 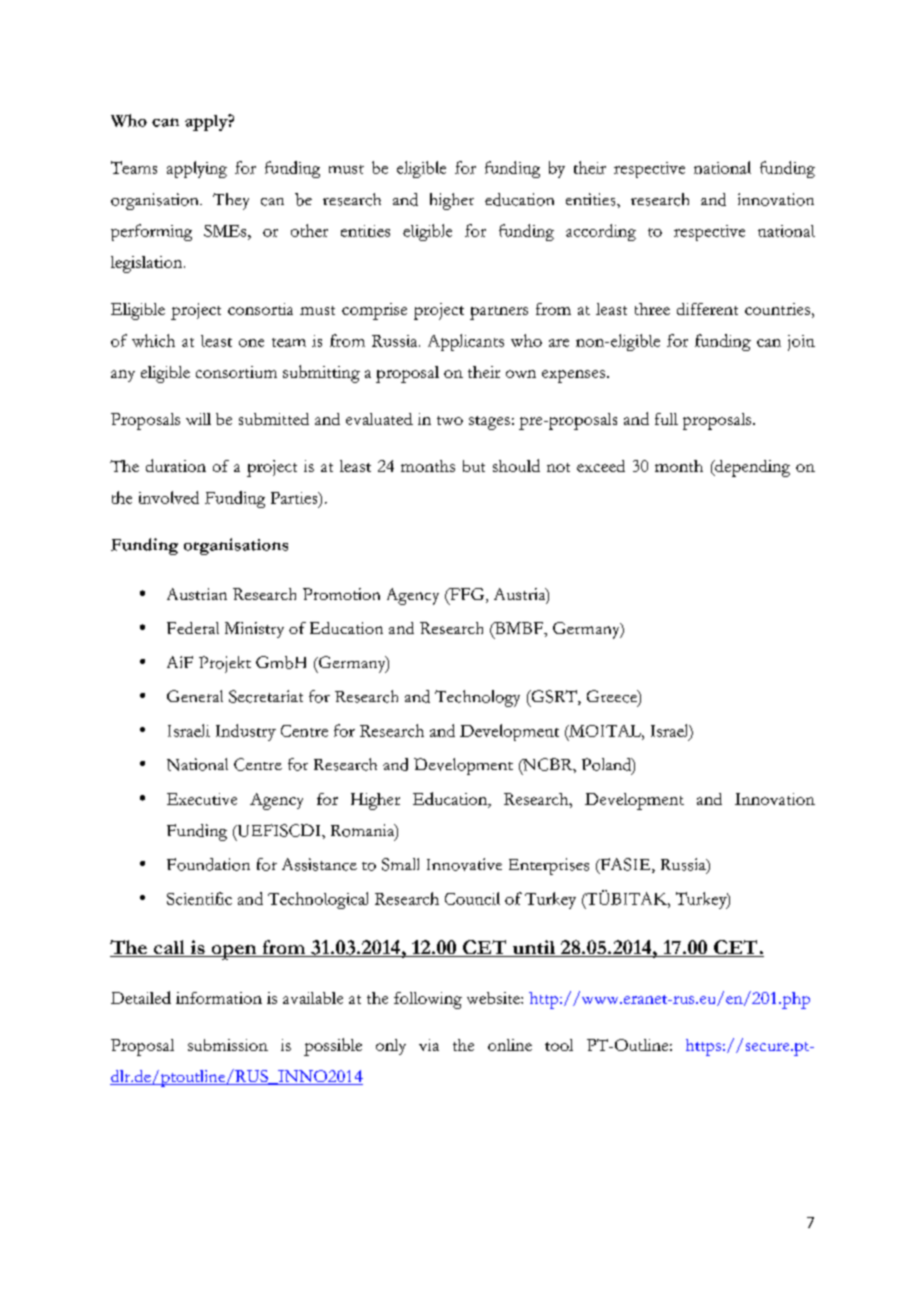 I want to click on They, so click(x=231, y=201).
